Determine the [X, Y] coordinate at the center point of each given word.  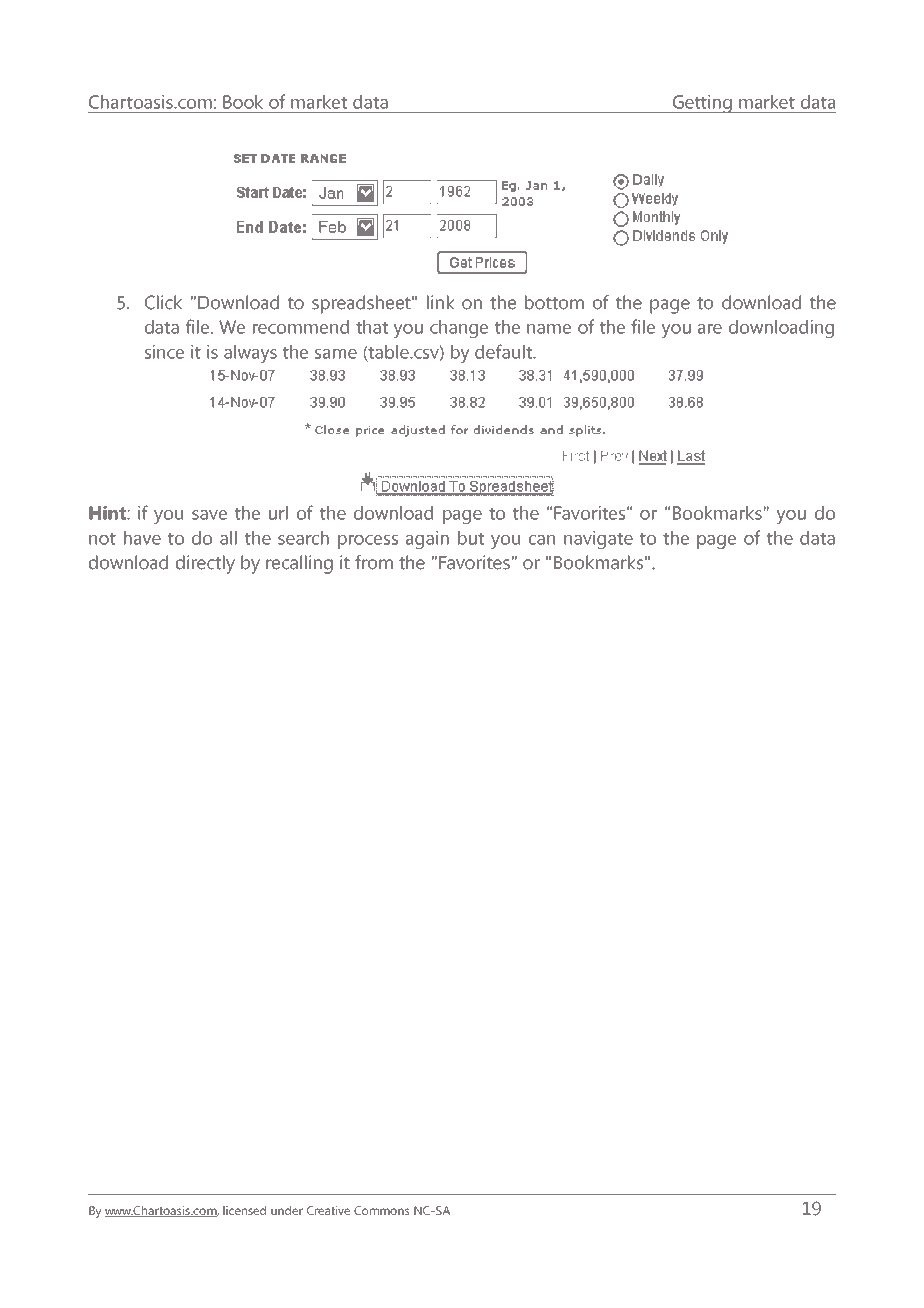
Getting [702, 104]
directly [205, 564]
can [542, 540]
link [441, 302]
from [374, 562]
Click [163, 302]
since [164, 352]
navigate [598, 540]
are [710, 329]
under [287, 1210]
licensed [244, 1210]
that [372, 327]
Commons [382, 1210]
